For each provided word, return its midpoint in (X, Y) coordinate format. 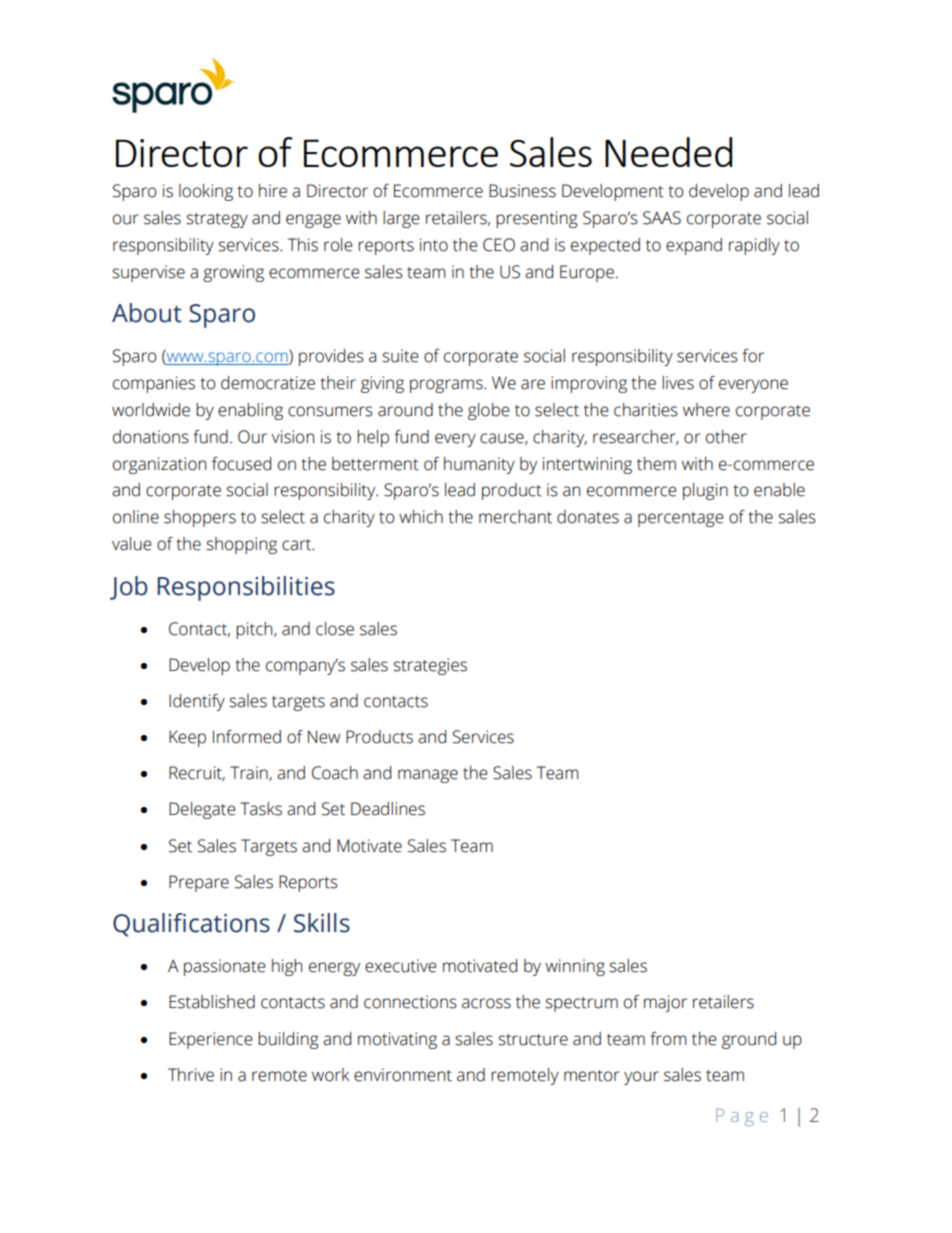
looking (206, 192)
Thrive (191, 1075)
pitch (255, 630)
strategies (430, 666)
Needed (668, 152)
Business (522, 191)
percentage (681, 519)
